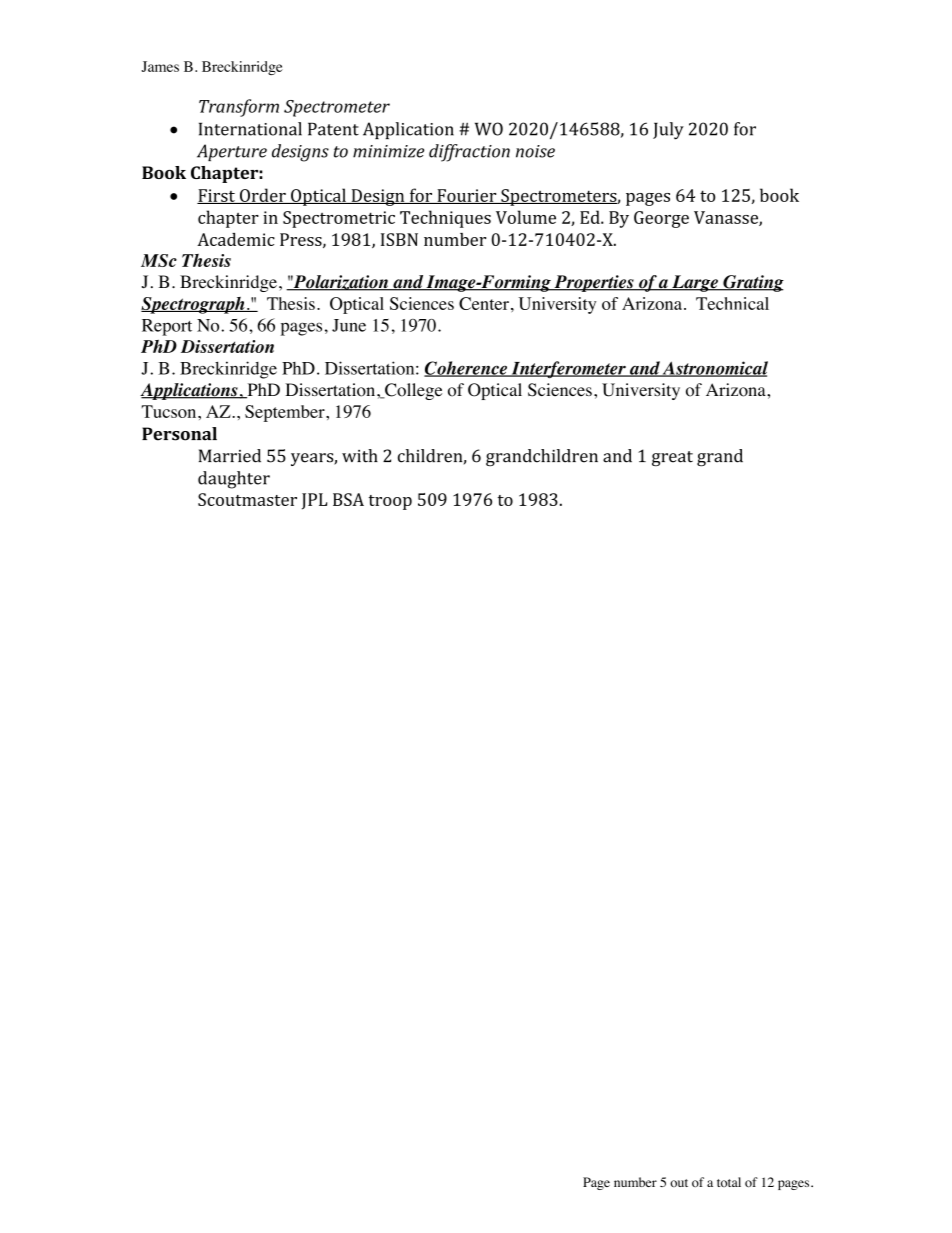 The image size is (952, 1233). Describe the element at coordinates (348, 499) in the document. I see `BSA` at that location.
